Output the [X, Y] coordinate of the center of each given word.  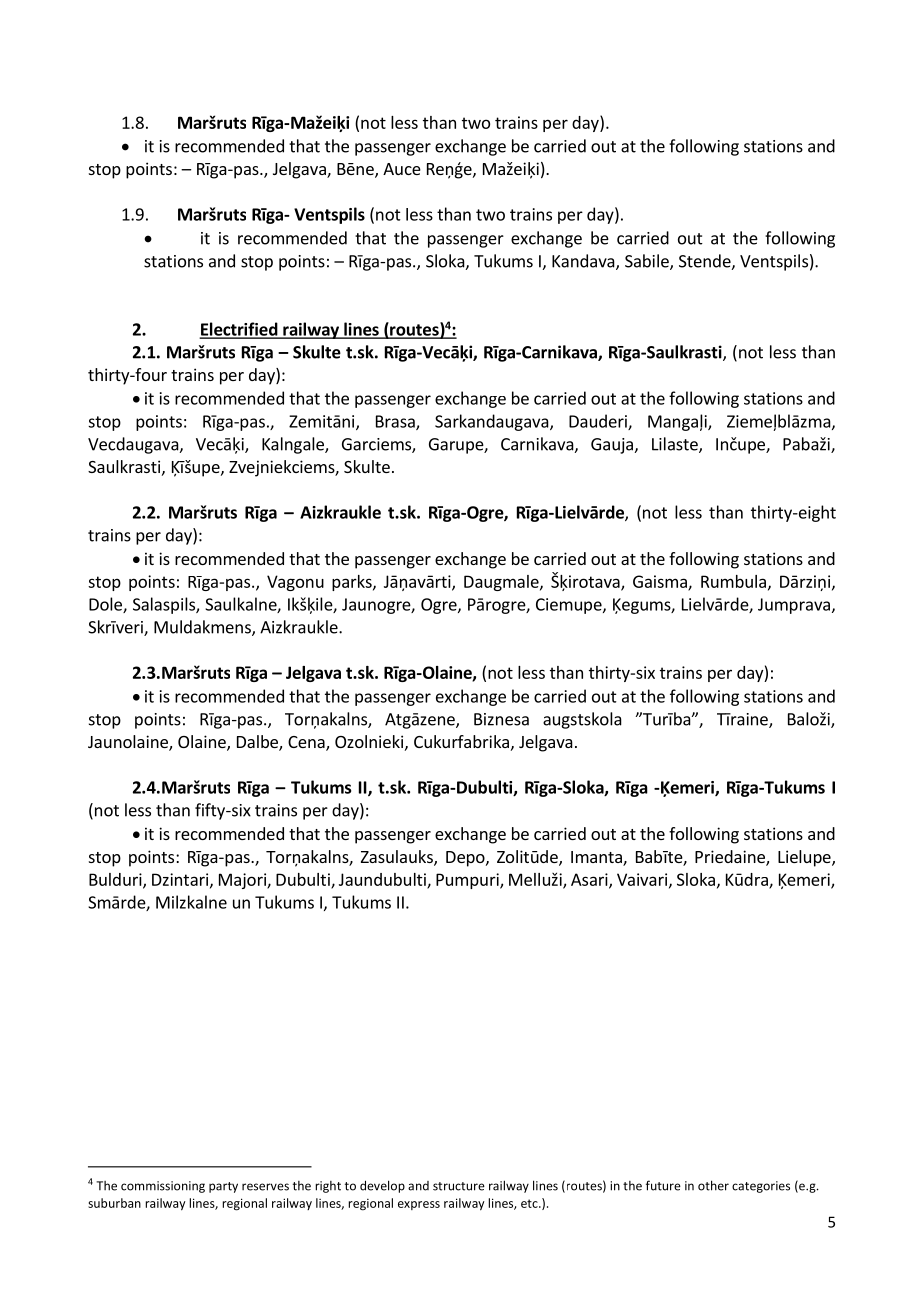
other [713, 1185]
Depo [466, 859]
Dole [106, 605]
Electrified [239, 330]
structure [459, 1186]
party [223, 1187]
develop [382, 1186]
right [328, 1187]
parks [353, 583]
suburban [114, 1203]
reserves [265, 1187]
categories [761, 1187]
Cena [307, 743]
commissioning [163, 1187]
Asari [590, 880]
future [663, 1185]
